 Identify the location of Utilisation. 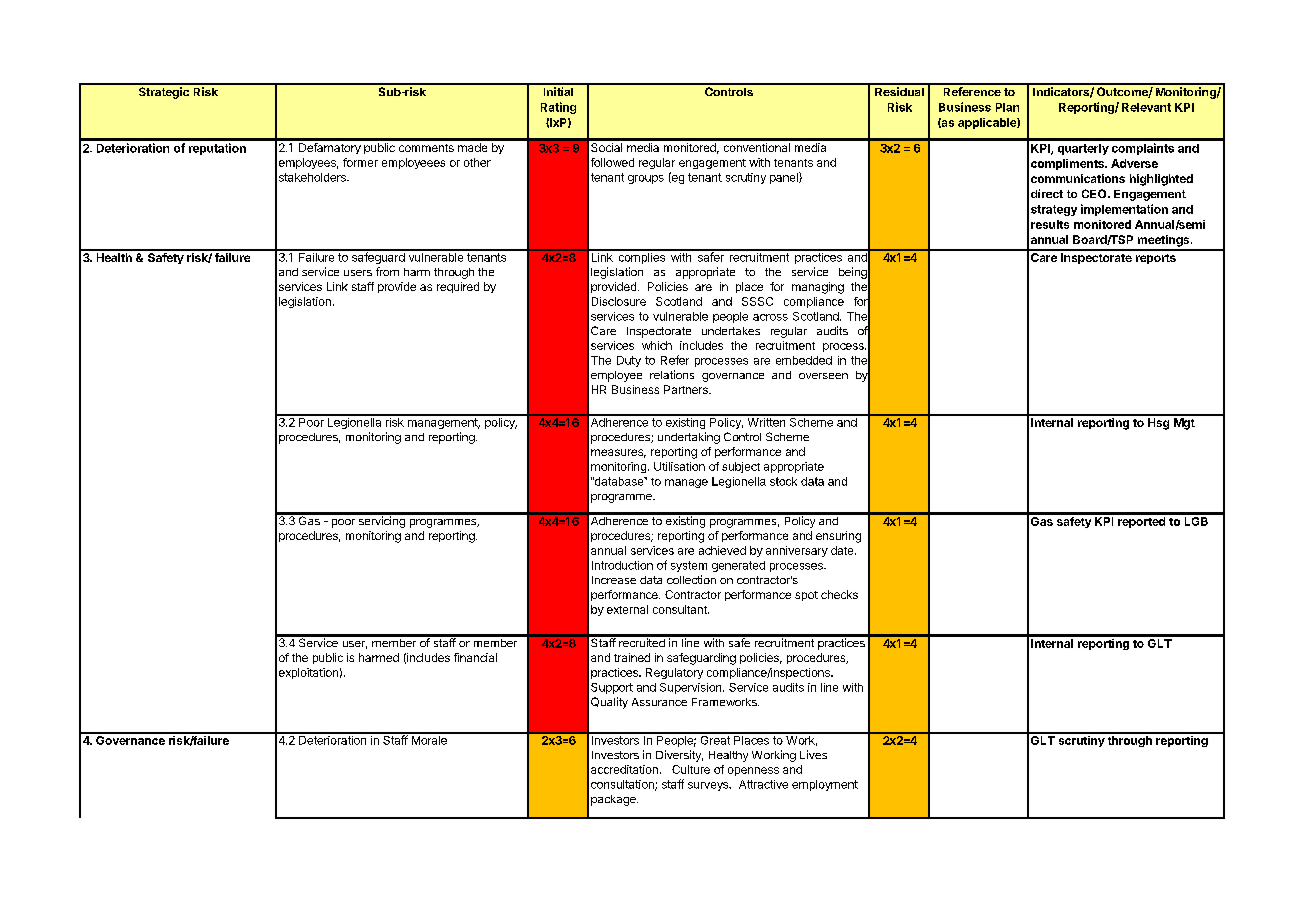
(679, 466).
